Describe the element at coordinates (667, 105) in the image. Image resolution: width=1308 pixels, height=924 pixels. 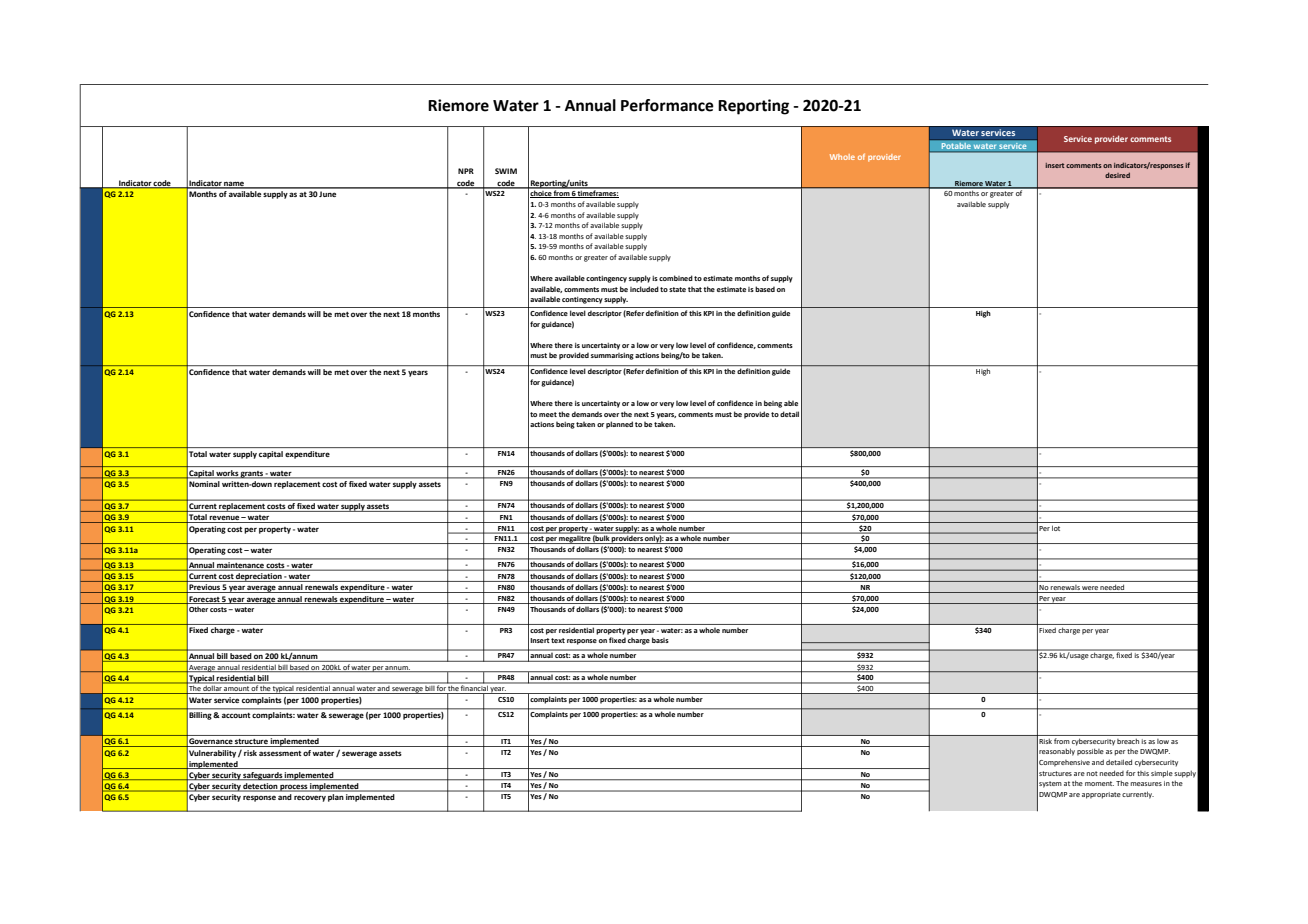
I see `Performance` at that location.
